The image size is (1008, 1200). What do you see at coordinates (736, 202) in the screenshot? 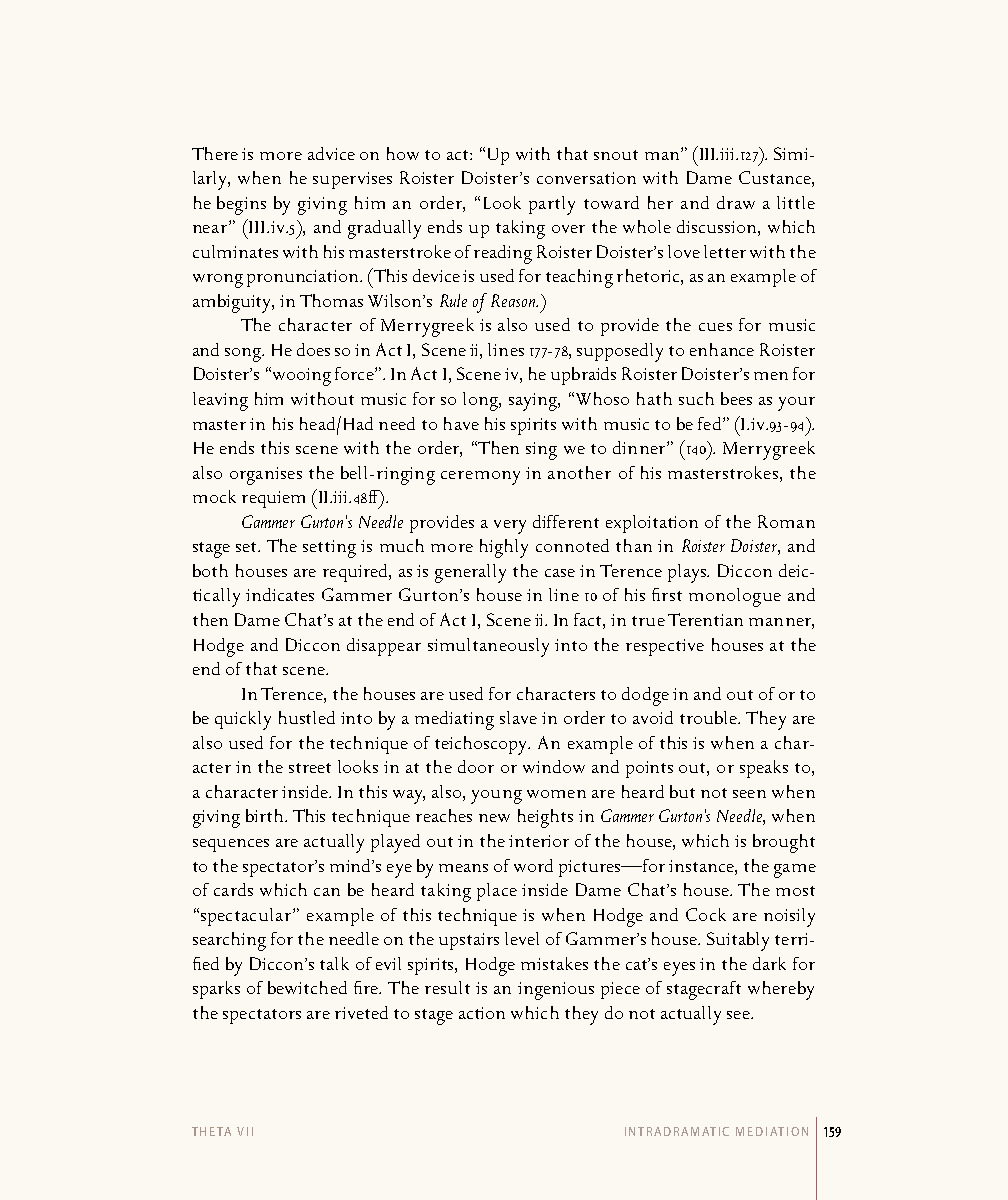
I see `draw` at bounding box center [736, 202].
